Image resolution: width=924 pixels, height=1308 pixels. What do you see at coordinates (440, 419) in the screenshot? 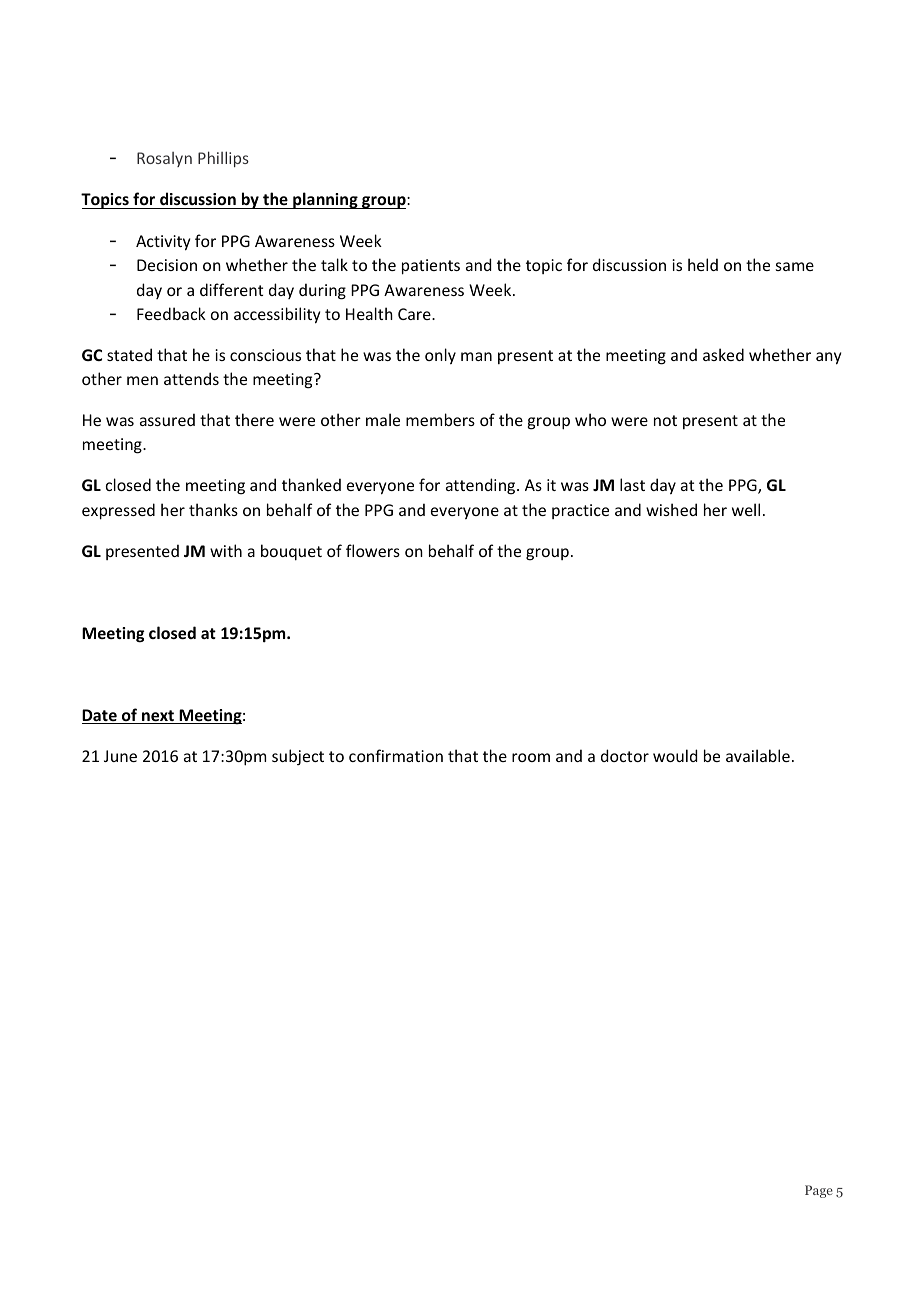
I see `members` at bounding box center [440, 419].
